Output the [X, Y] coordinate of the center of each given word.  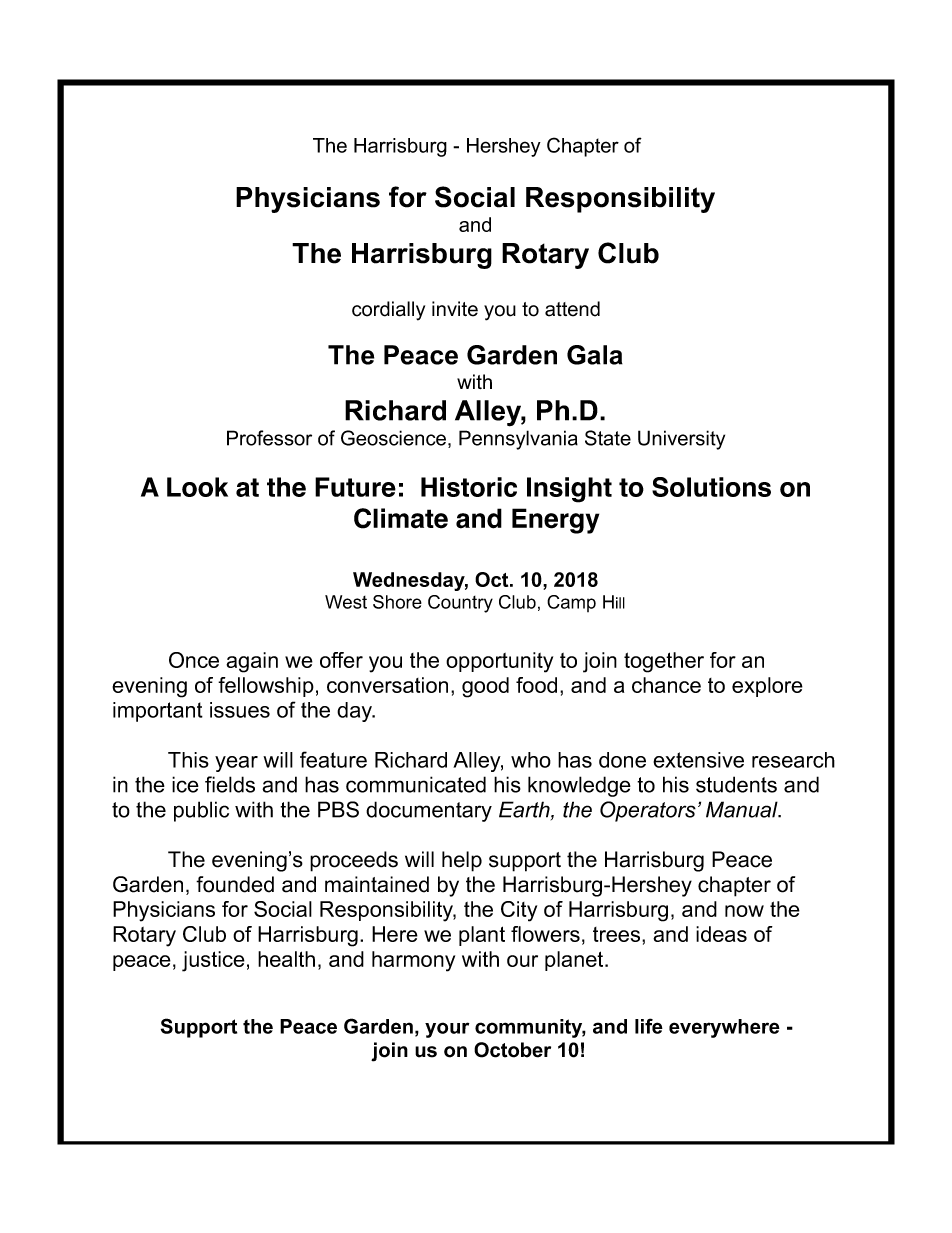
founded [235, 884]
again [252, 662]
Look [197, 487]
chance [666, 685]
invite [455, 309]
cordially [388, 311]
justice [213, 961]
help [462, 861]
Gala [595, 355]
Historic [469, 487]
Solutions [711, 487]
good [485, 687]
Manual [743, 809]
